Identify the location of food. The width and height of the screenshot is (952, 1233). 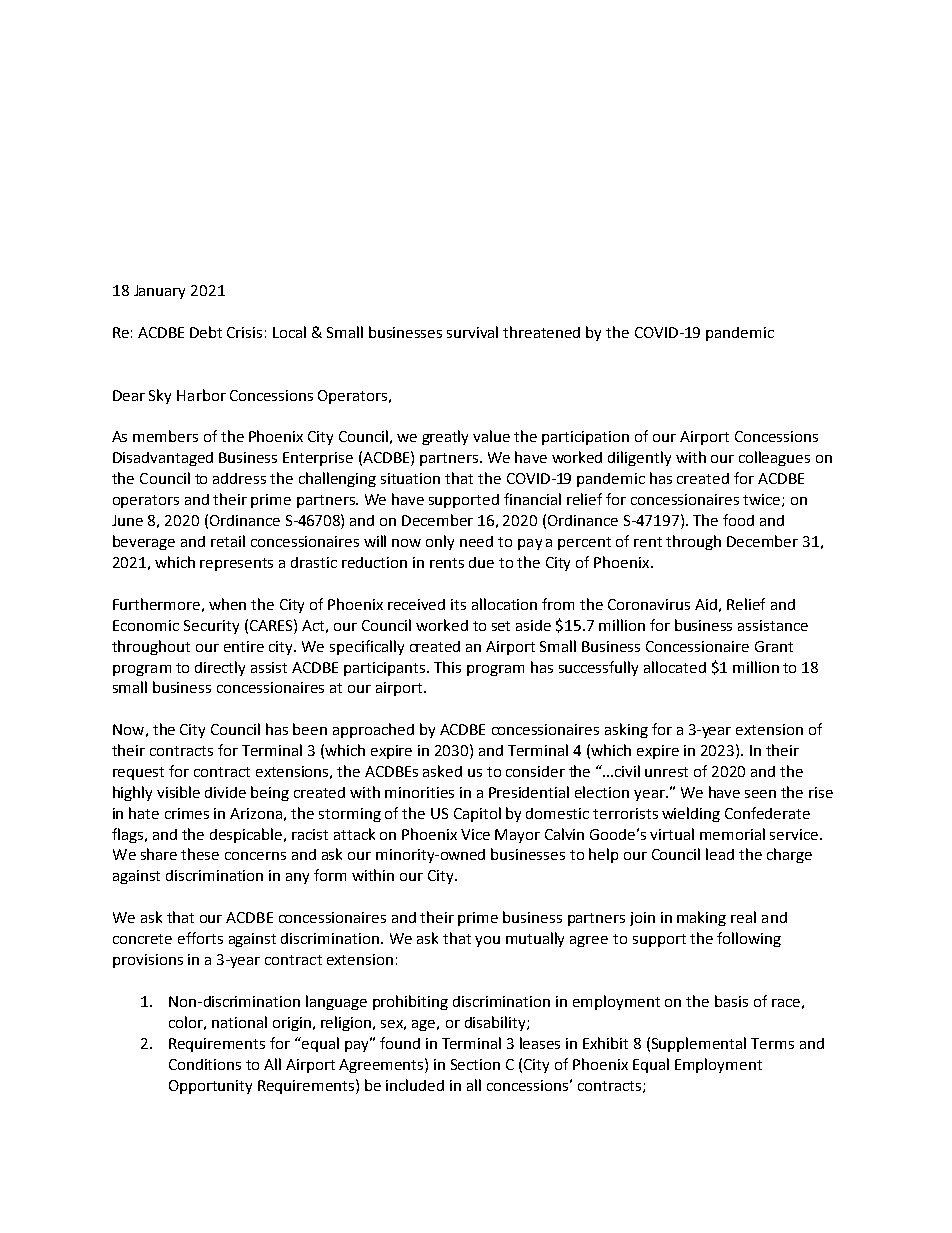
(738, 520).
